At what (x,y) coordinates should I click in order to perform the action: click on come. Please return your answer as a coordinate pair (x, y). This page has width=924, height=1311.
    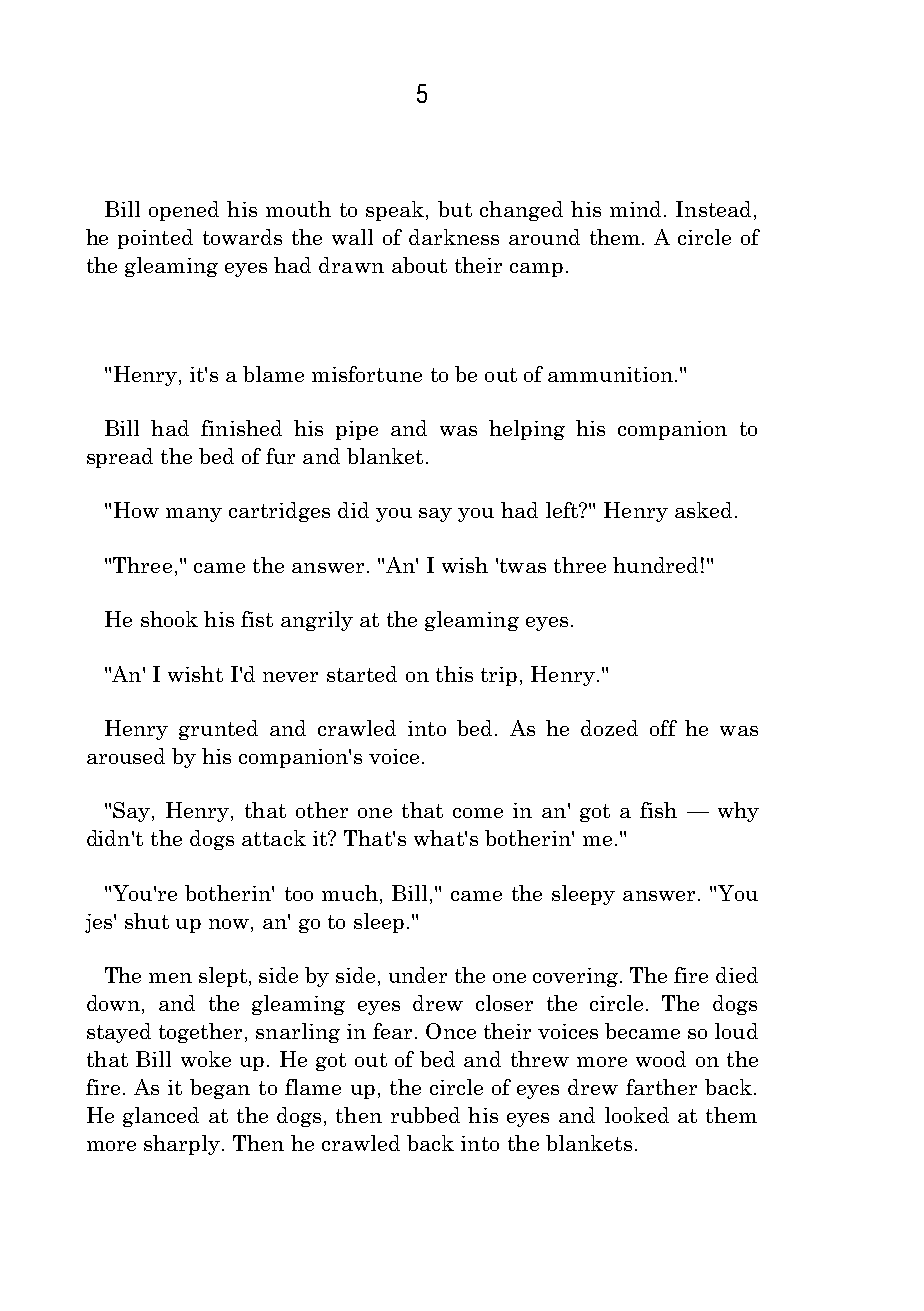
    Looking at the image, I should click on (478, 813).
